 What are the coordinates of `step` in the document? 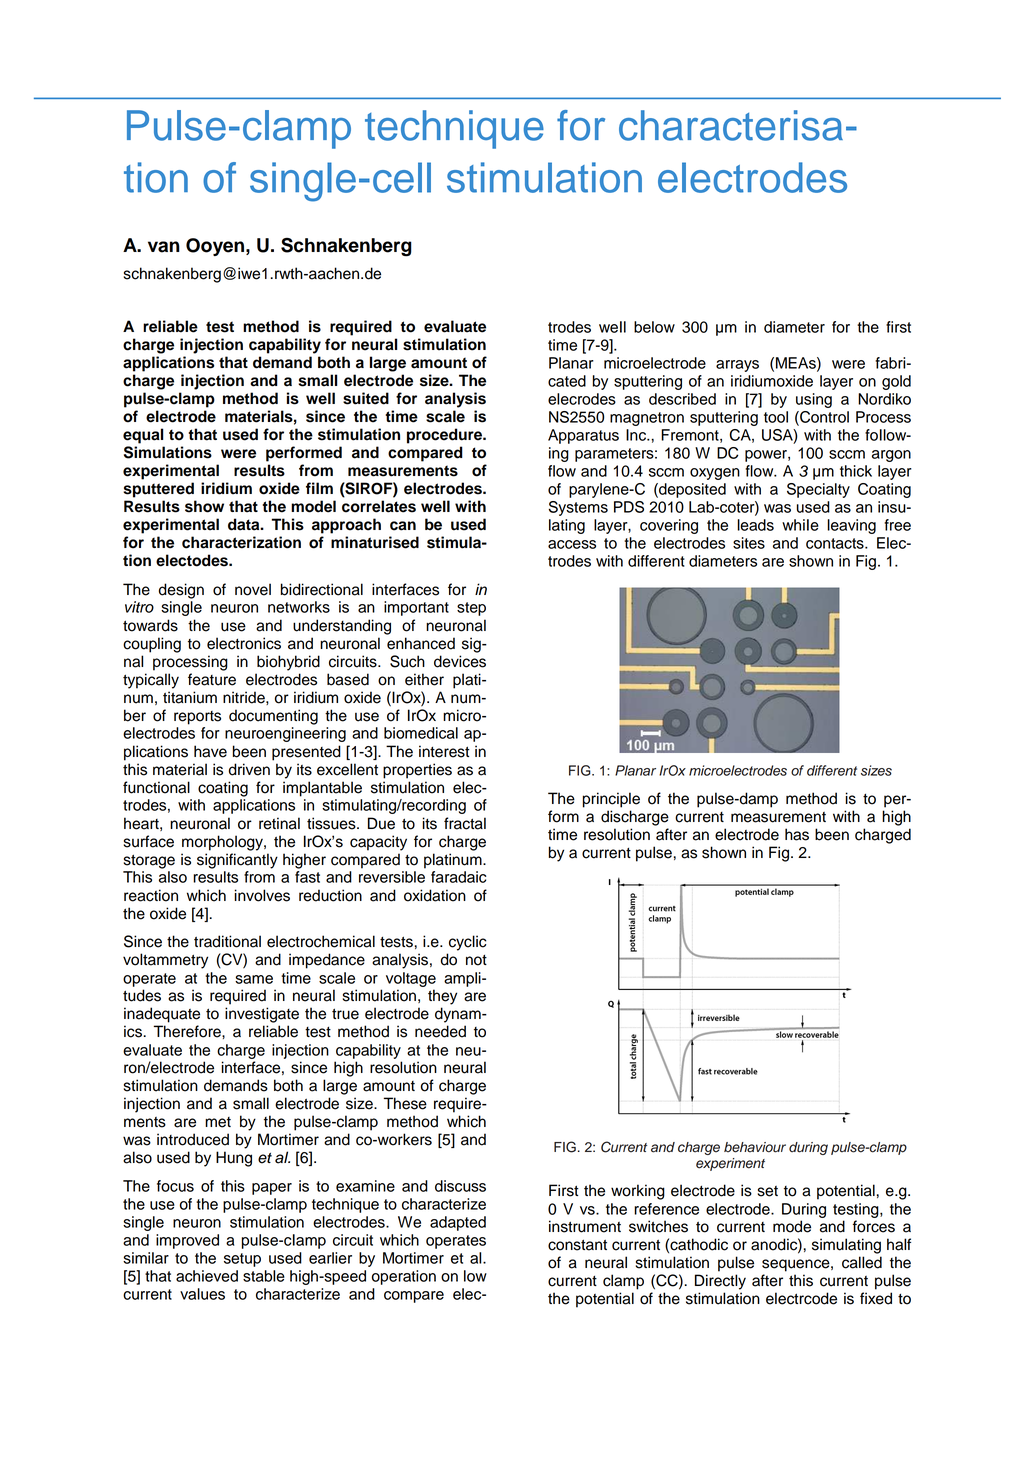 It's located at (471, 609).
